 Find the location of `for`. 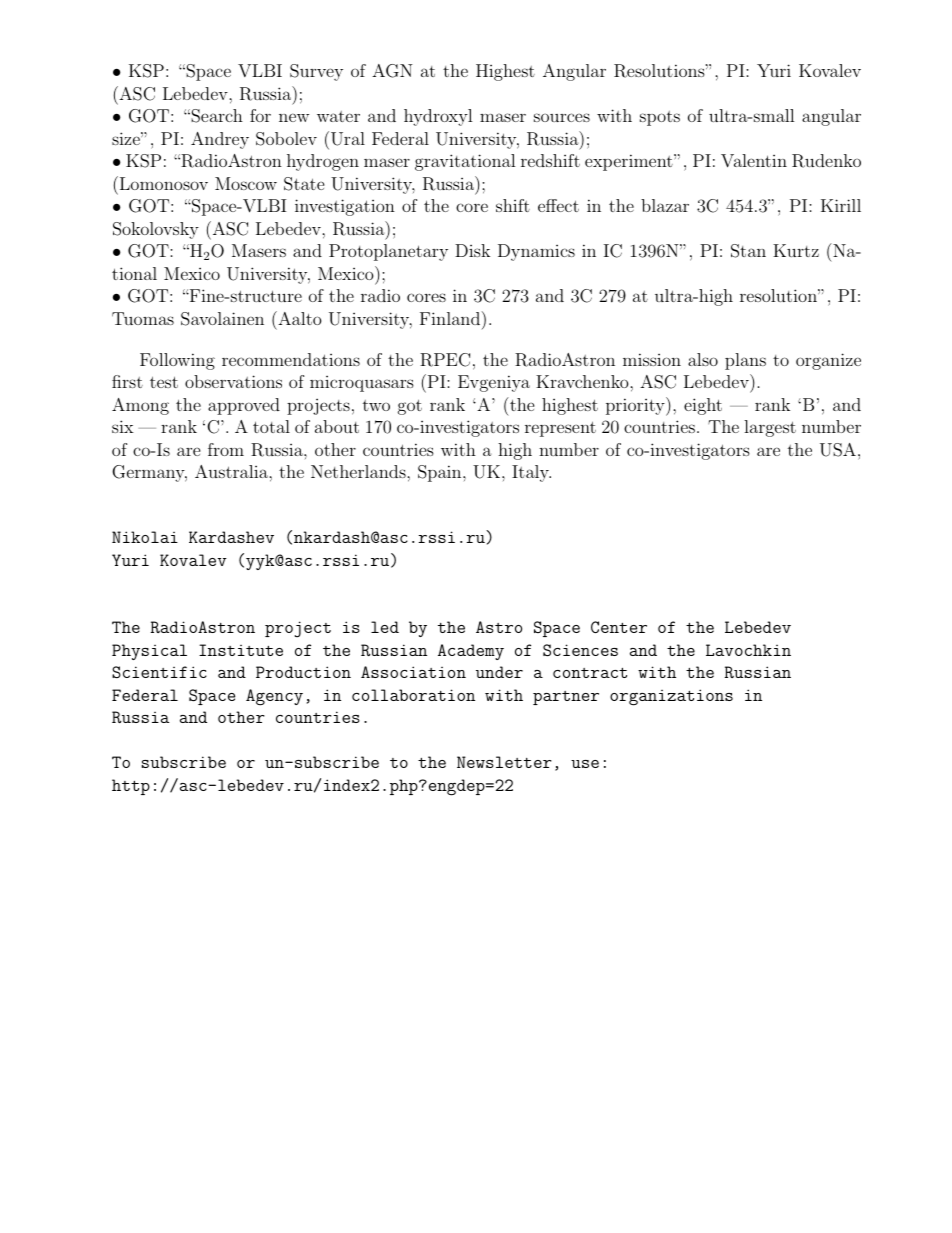

for is located at coordinates (260, 115).
